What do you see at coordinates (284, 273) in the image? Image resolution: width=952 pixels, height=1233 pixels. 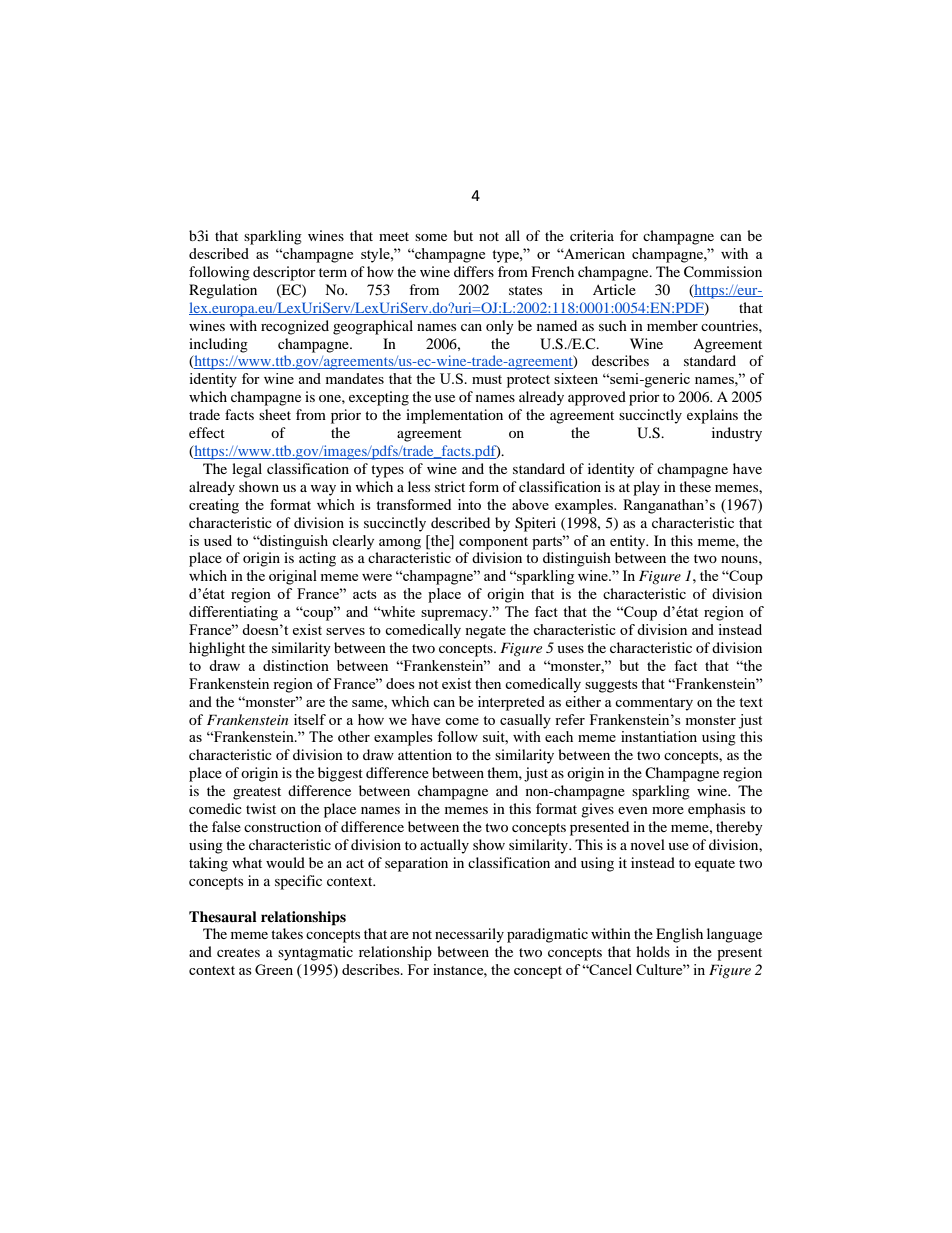 I see `descriptor` at bounding box center [284, 273].
